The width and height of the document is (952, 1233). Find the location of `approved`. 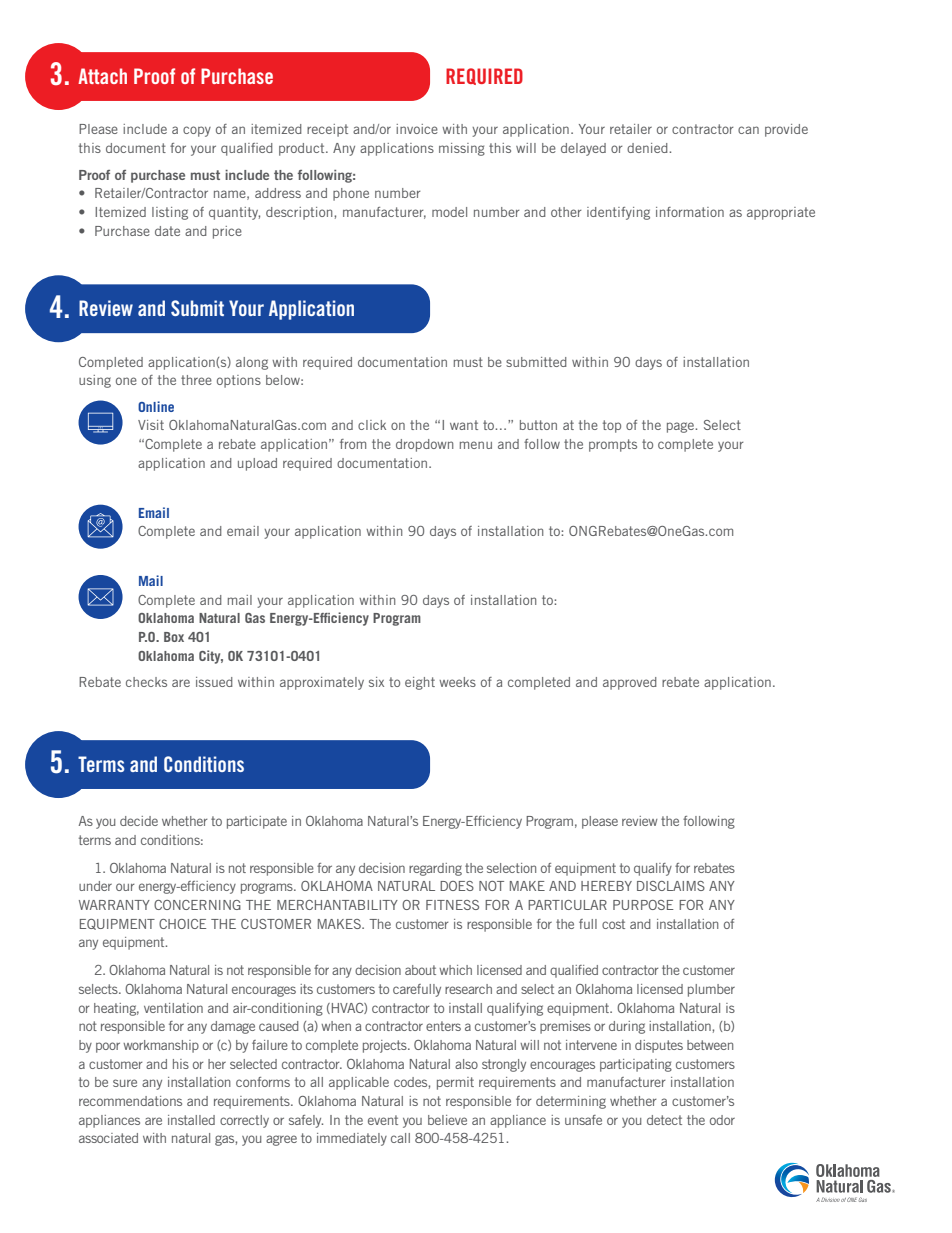

approved is located at coordinates (630, 683).
